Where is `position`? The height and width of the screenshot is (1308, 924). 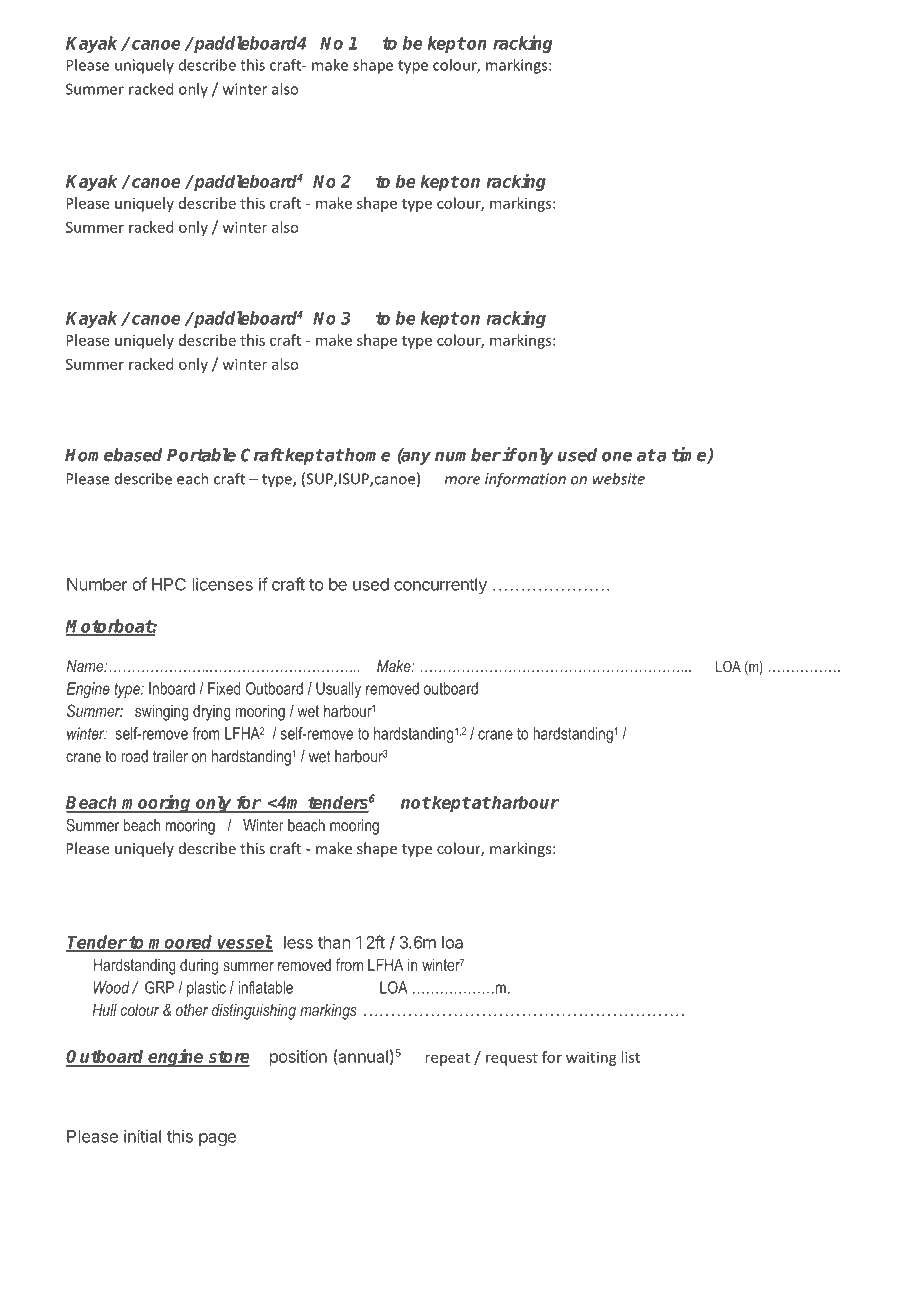
position is located at coordinates (298, 1058).
